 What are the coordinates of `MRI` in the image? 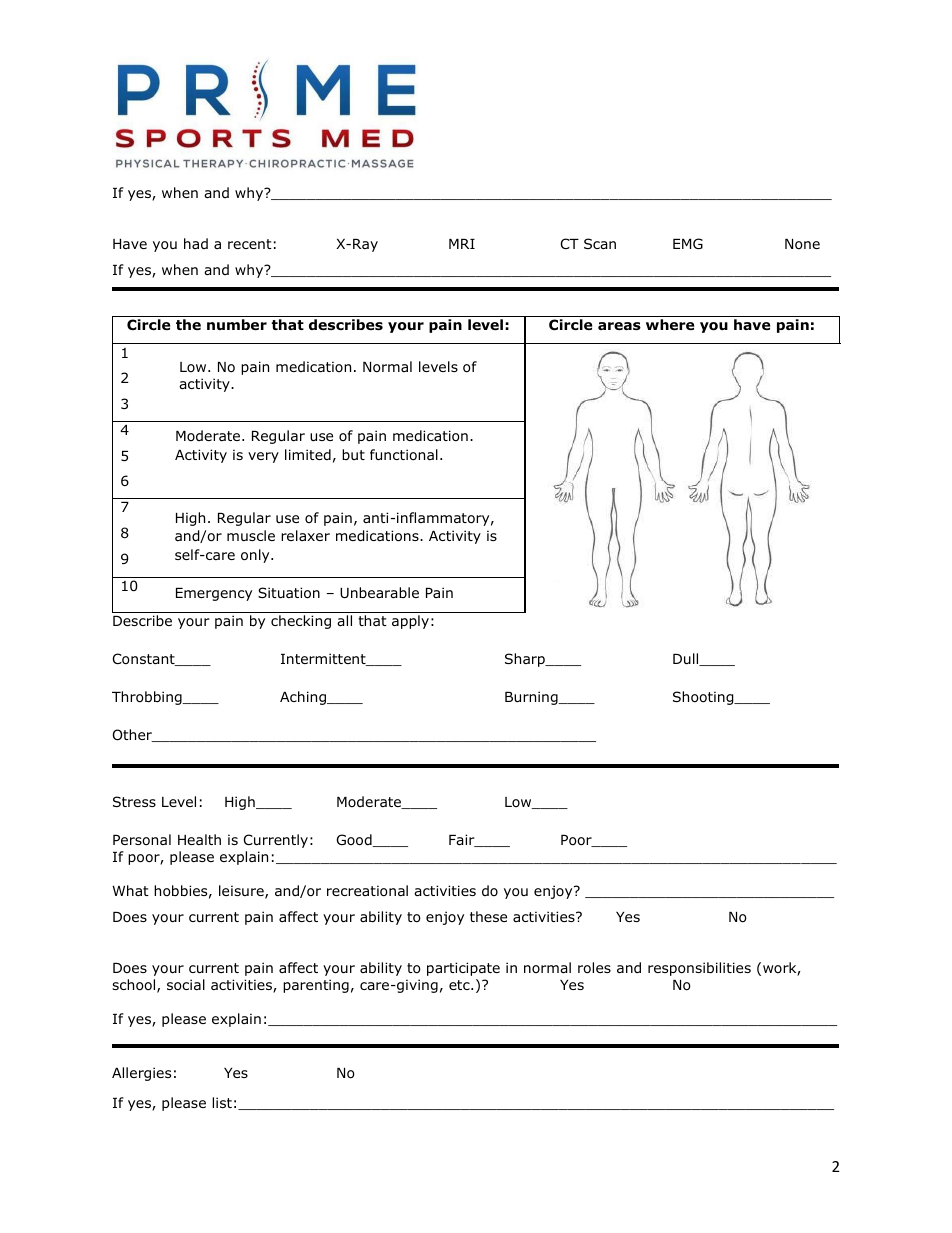 It's located at (462, 244).
